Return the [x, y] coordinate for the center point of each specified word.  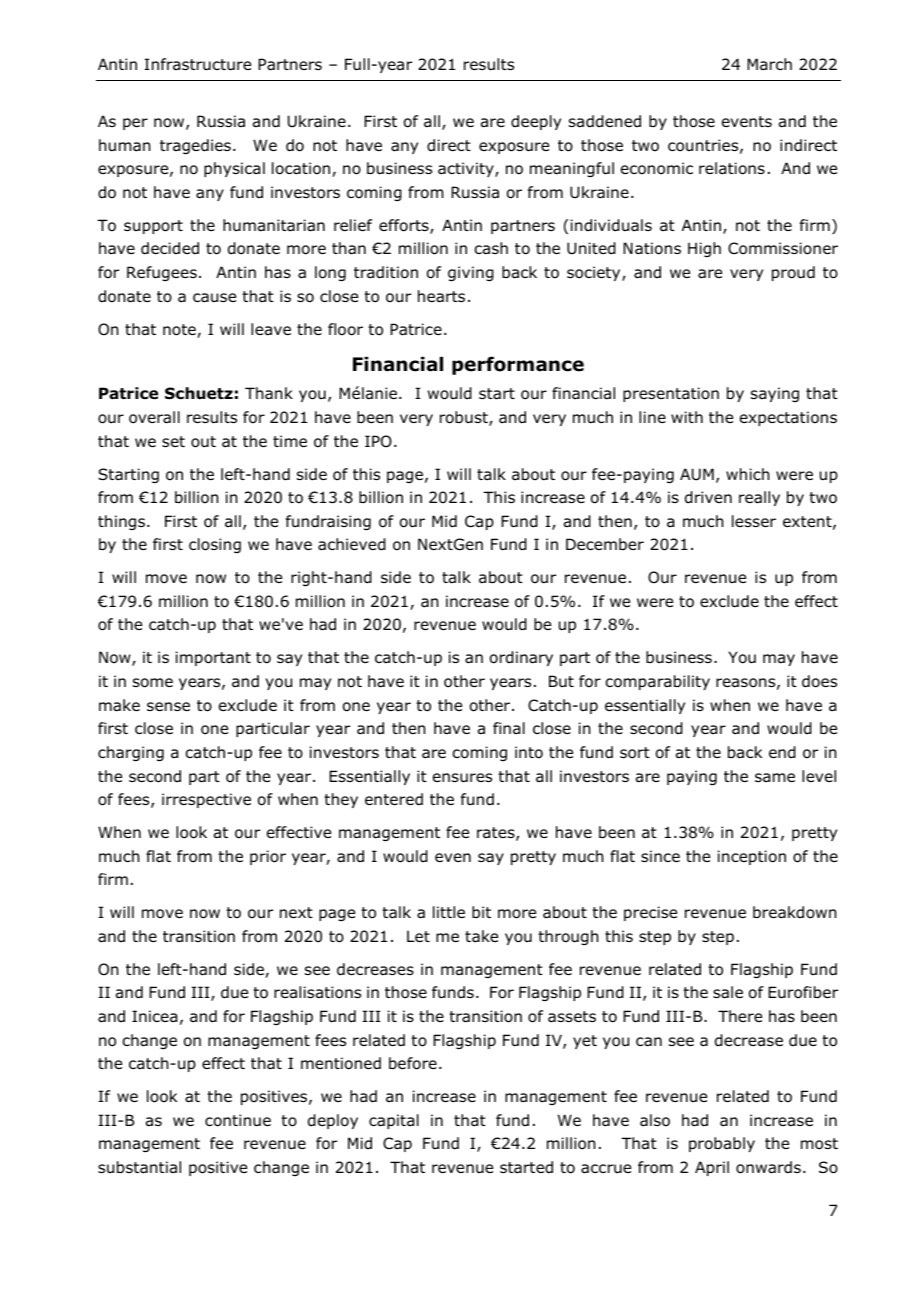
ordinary [521, 658]
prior [268, 857]
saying [775, 394]
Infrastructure [197, 64]
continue [238, 1120]
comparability [657, 682]
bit [481, 912]
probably [722, 1144]
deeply [536, 122]
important [213, 658]
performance [518, 365]
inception [752, 857]
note [180, 331]
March [769, 64]
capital [394, 1121]
